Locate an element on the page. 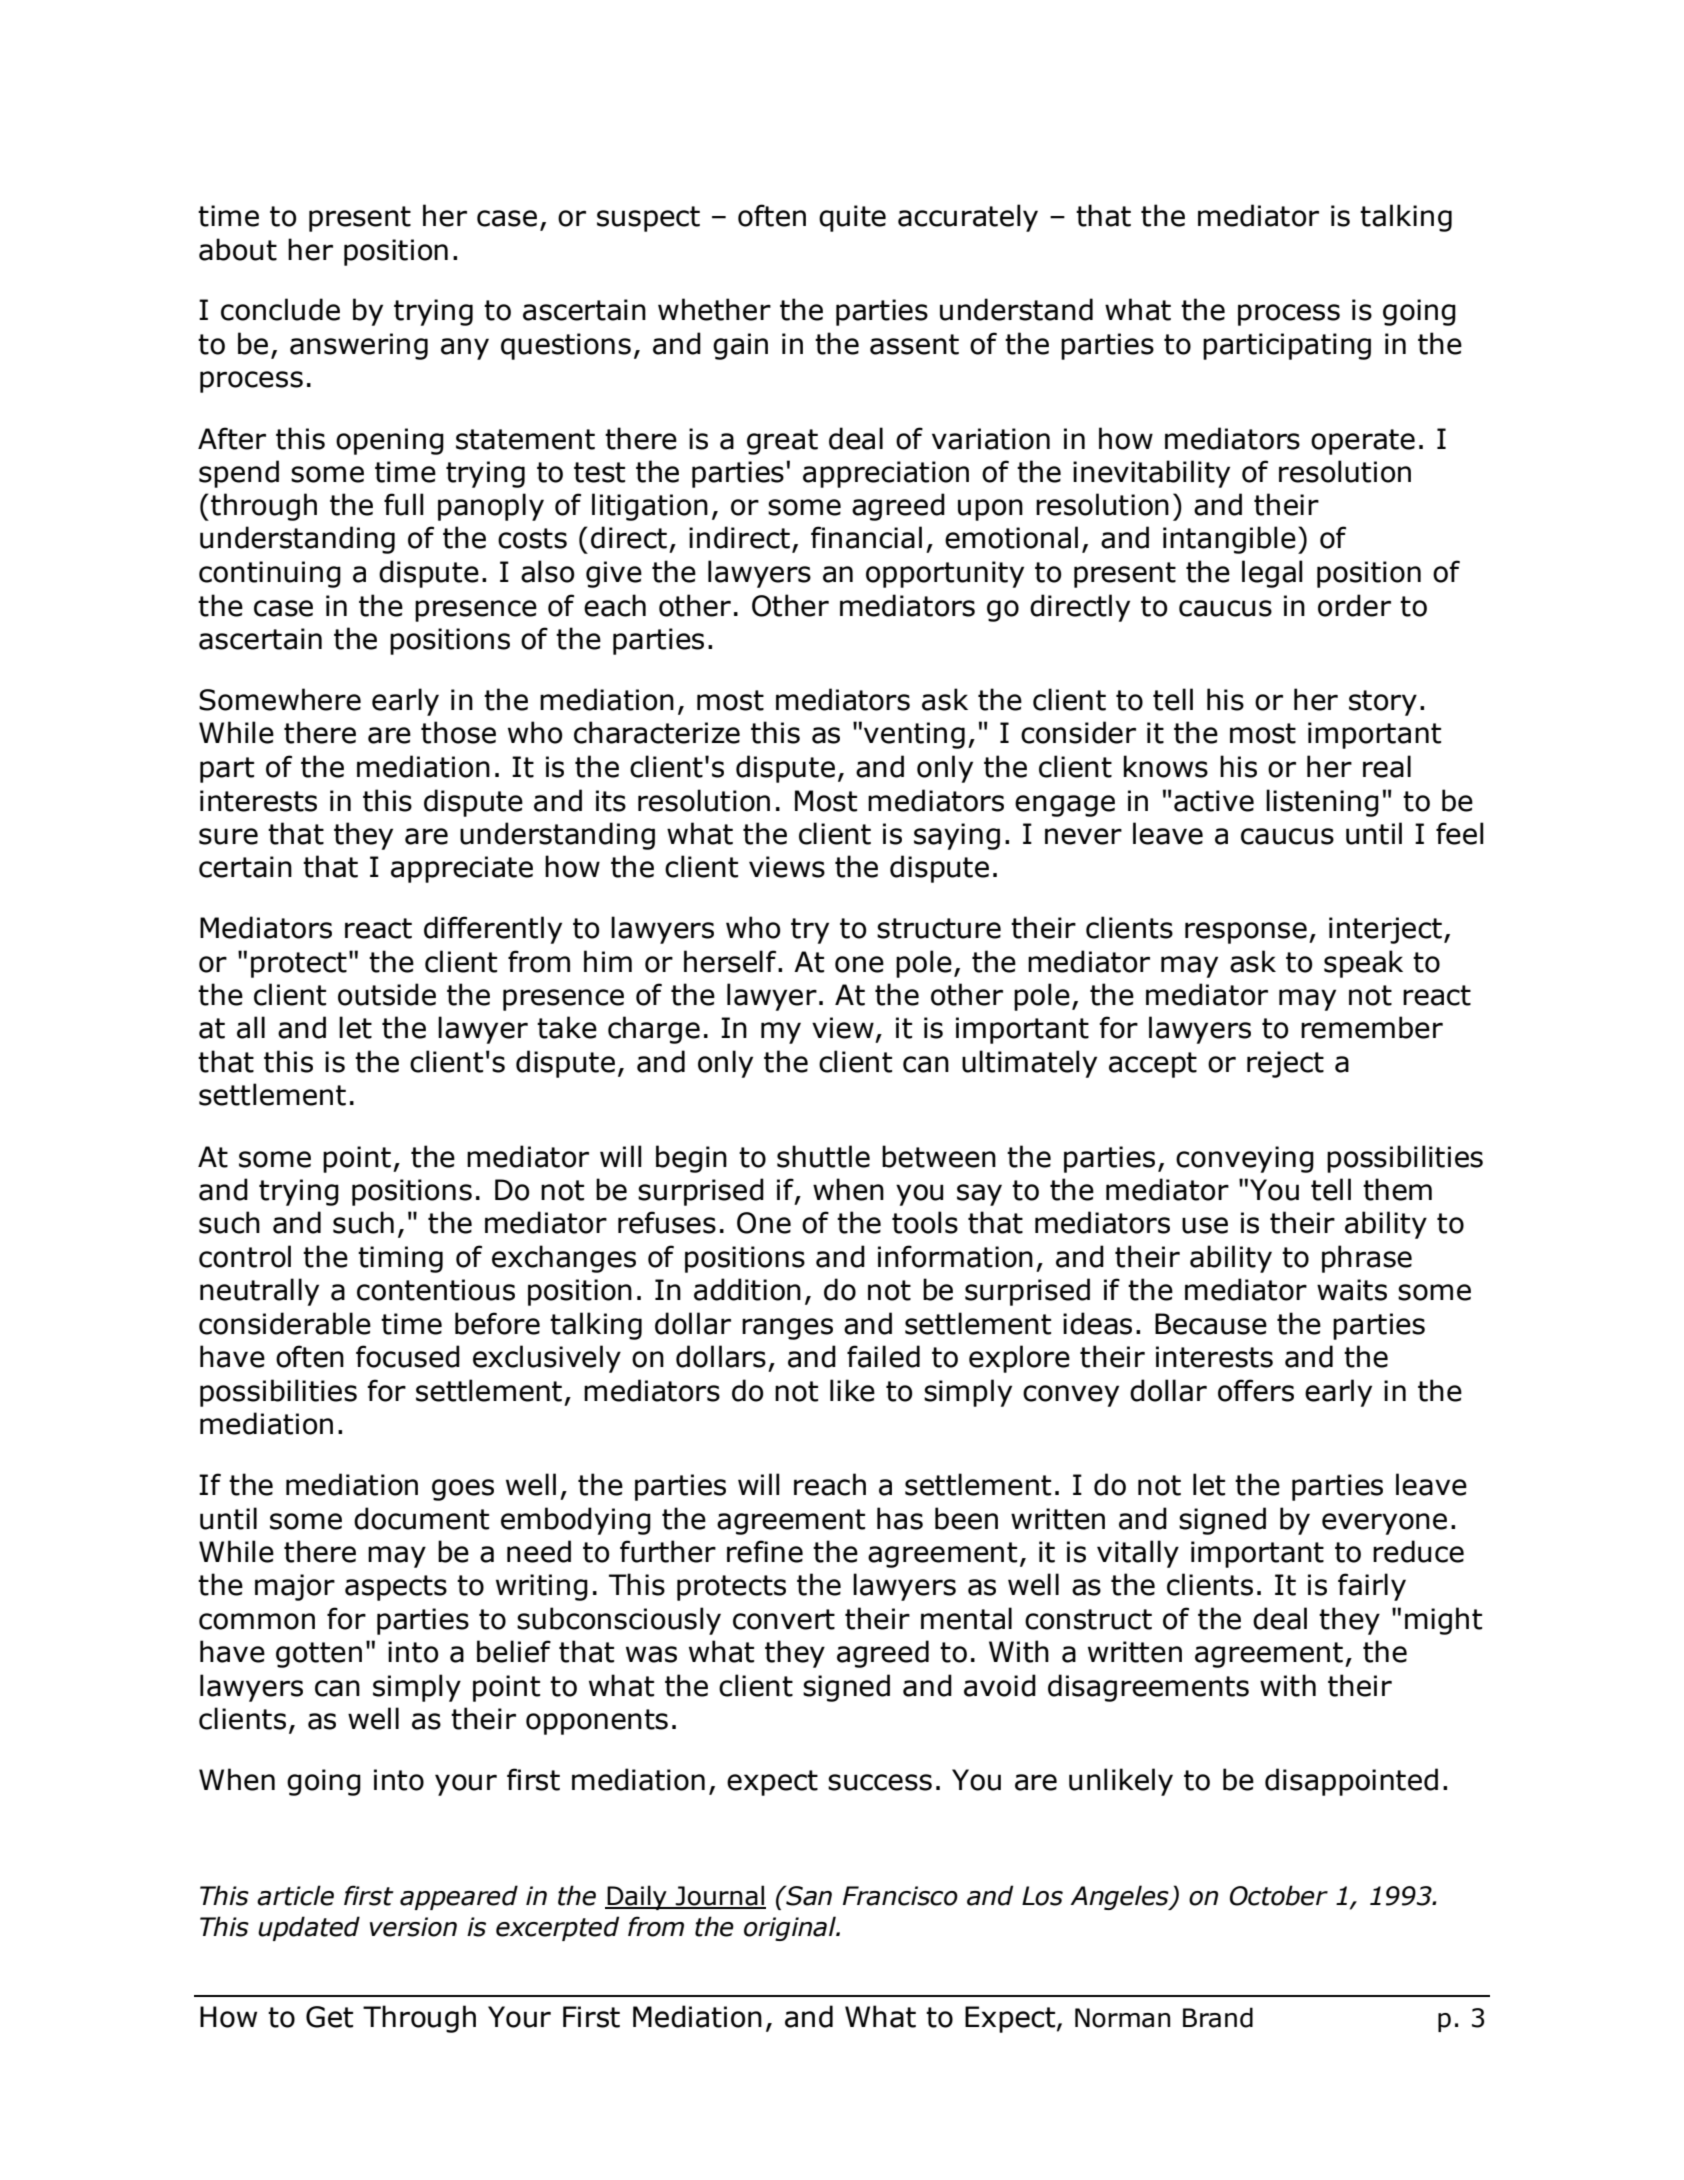 The height and width of the document is (2180, 1684). quite is located at coordinates (852, 218).
